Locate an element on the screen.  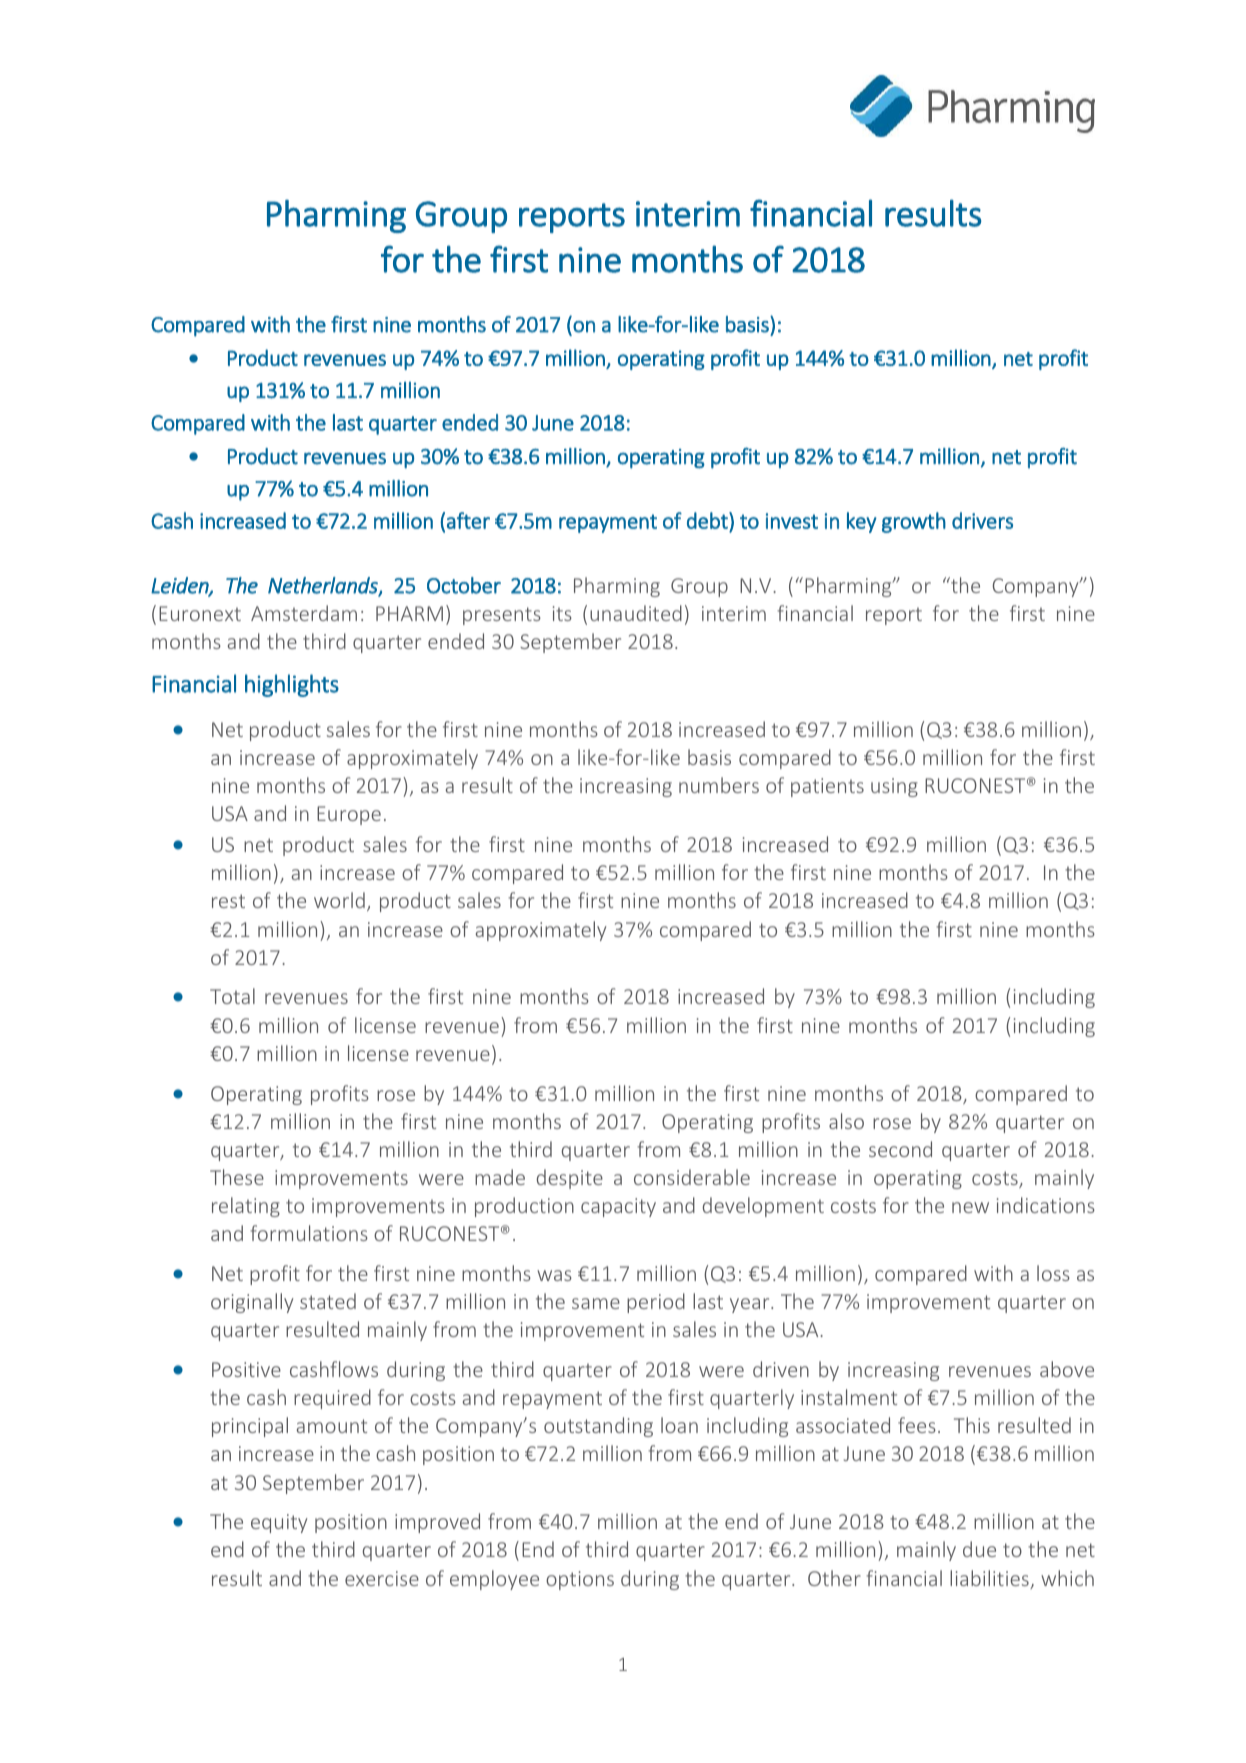
equity is located at coordinates (279, 1523).
